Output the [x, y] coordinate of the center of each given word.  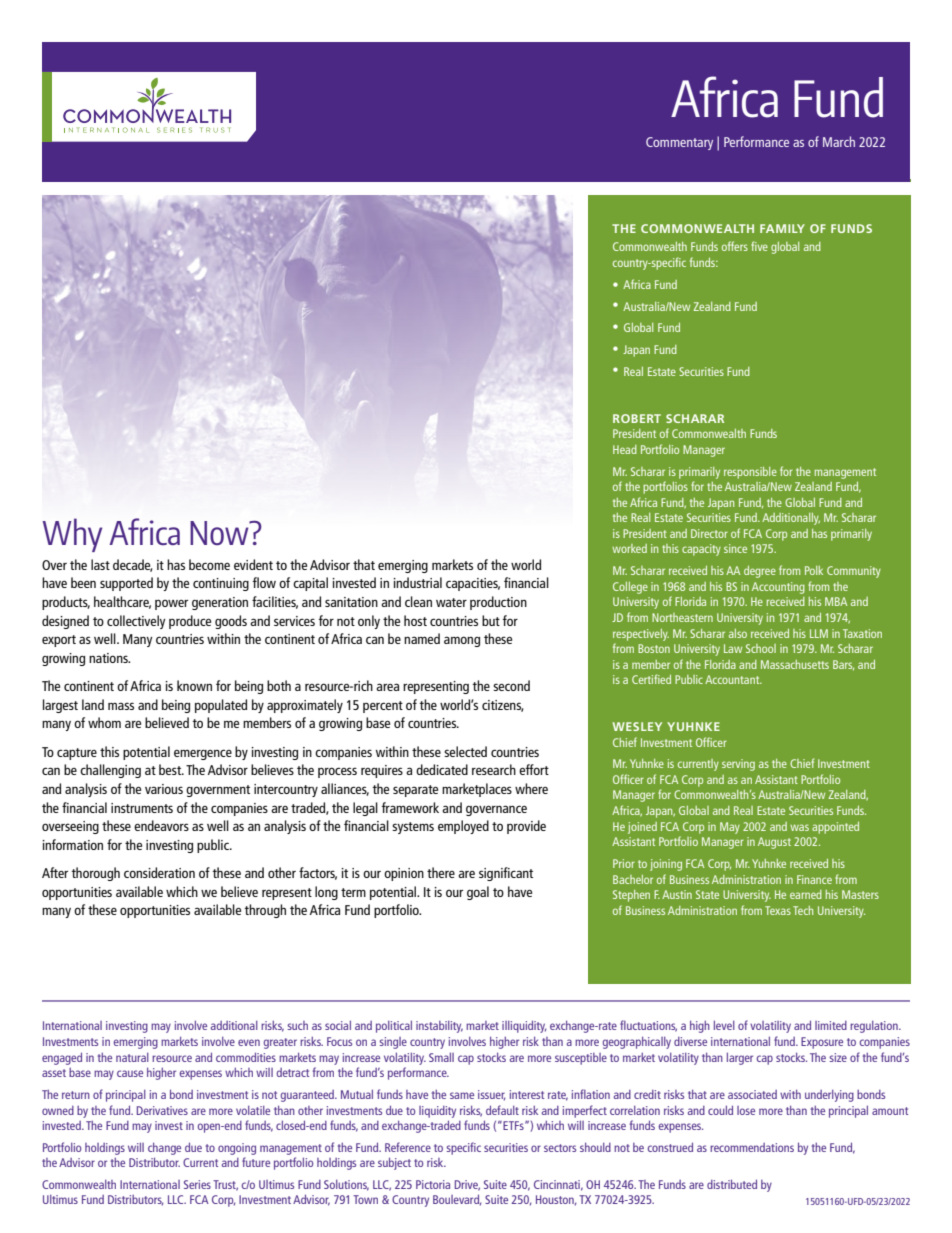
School [761, 648]
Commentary [679, 143]
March [839, 141]
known [194, 685]
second [511, 685]
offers [735, 246]
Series [197, 1184]
